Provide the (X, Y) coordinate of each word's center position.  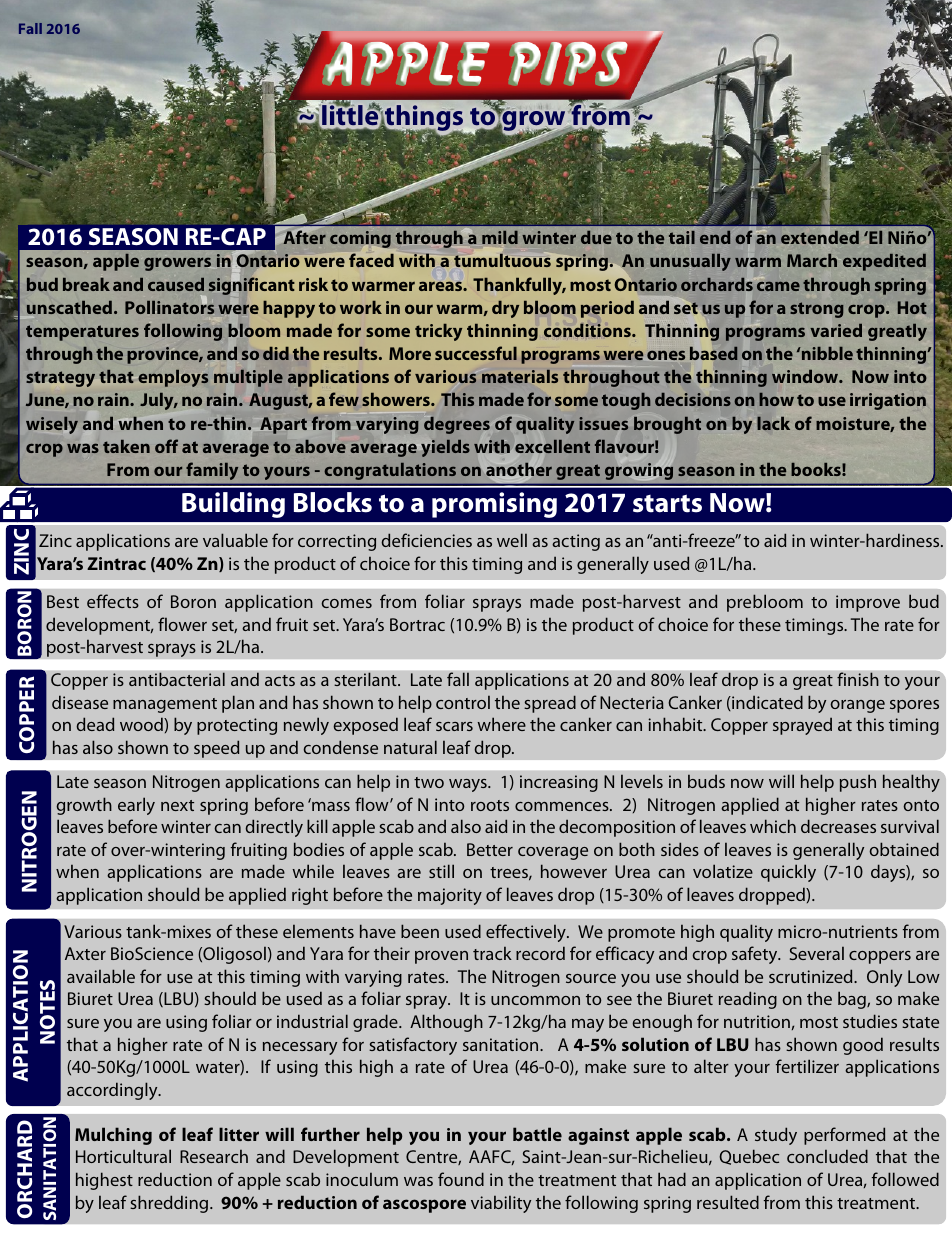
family (212, 471)
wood (142, 724)
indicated (766, 703)
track (492, 953)
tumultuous (502, 260)
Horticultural (123, 1156)
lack (773, 423)
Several (817, 953)
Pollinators (169, 306)
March (812, 260)
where (501, 724)
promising (494, 505)
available (101, 976)
